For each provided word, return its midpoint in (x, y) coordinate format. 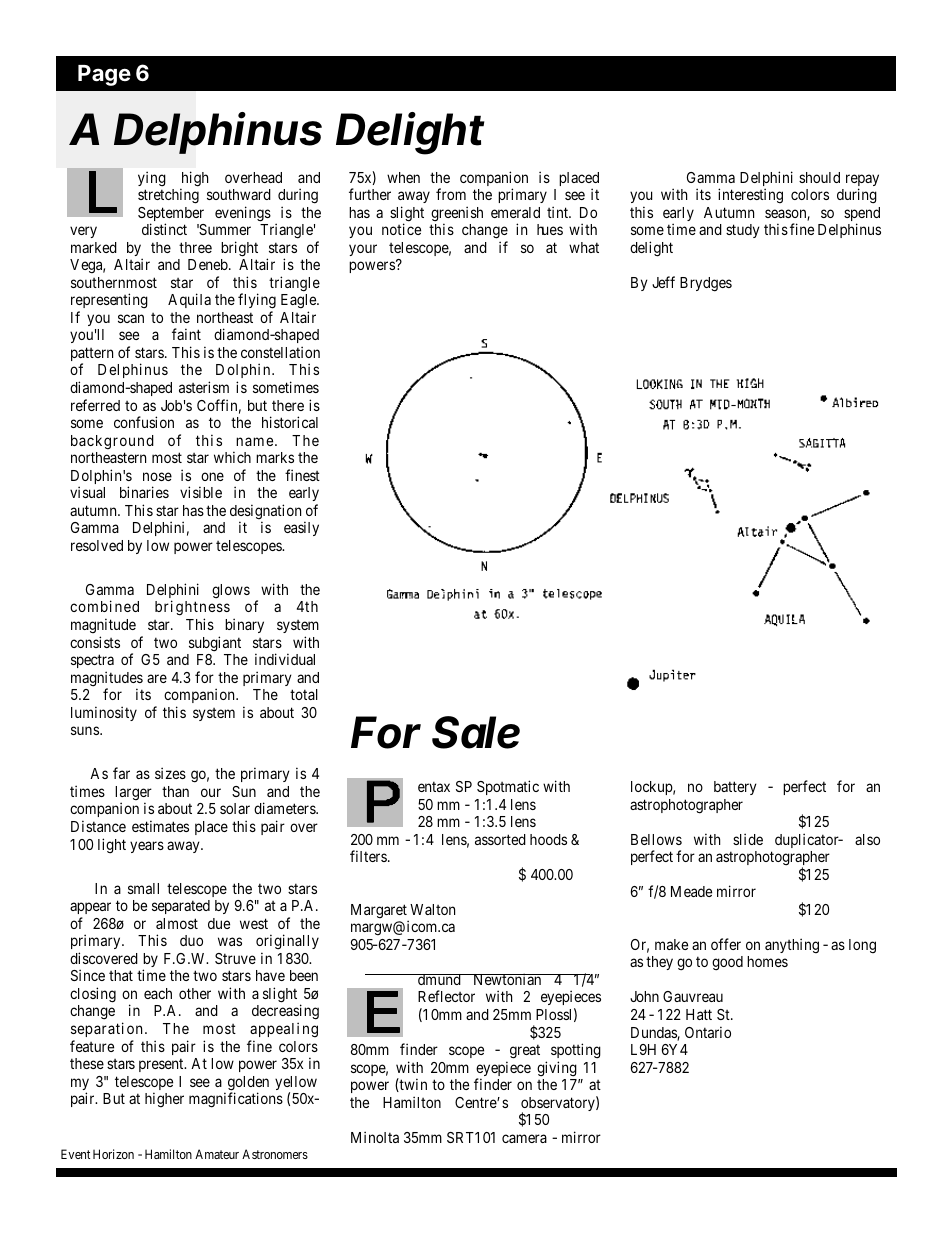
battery (735, 788)
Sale (476, 732)
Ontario (708, 1032)
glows (231, 591)
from (451, 194)
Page (104, 75)
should (819, 177)
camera (524, 1138)
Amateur (217, 1154)
